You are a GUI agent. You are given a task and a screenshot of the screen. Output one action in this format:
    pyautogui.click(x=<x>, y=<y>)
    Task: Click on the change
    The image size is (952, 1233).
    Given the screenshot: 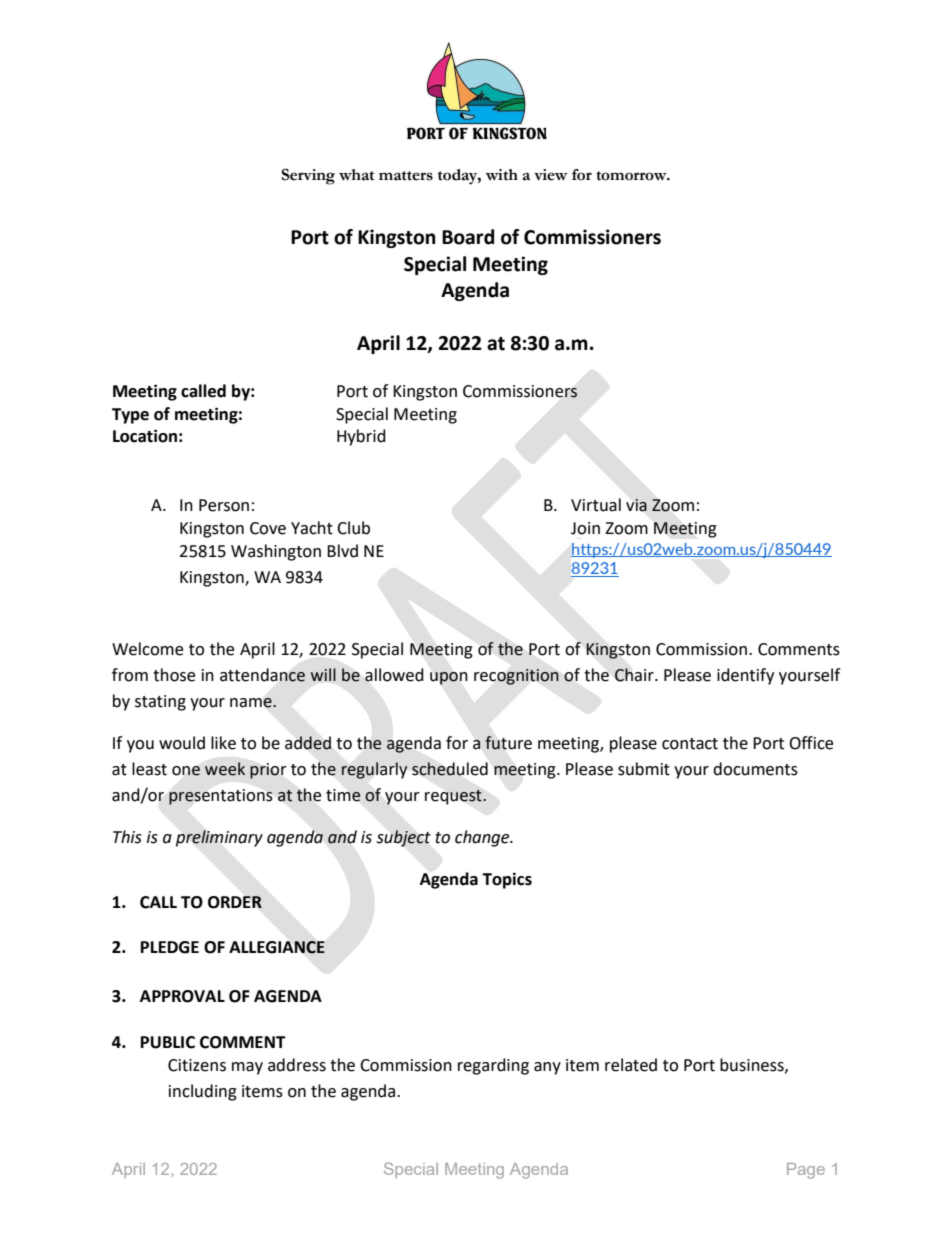 What is the action you would take?
    pyautogui.click(x=483, y=838)
